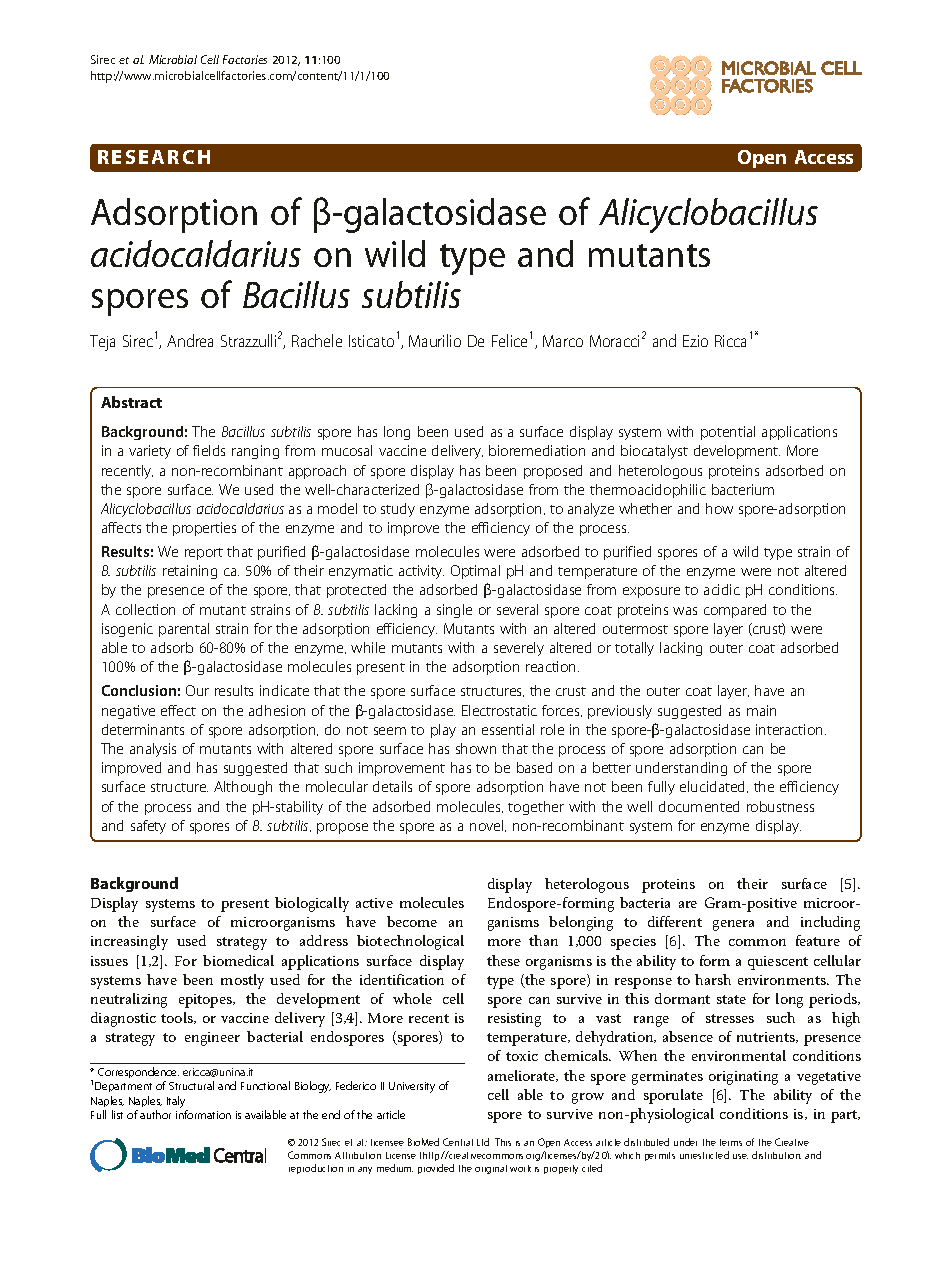 The width and height of the page is (952, 1270). Describe the element at coordinates (204, 529) in the page. I see `properties` at that location.
